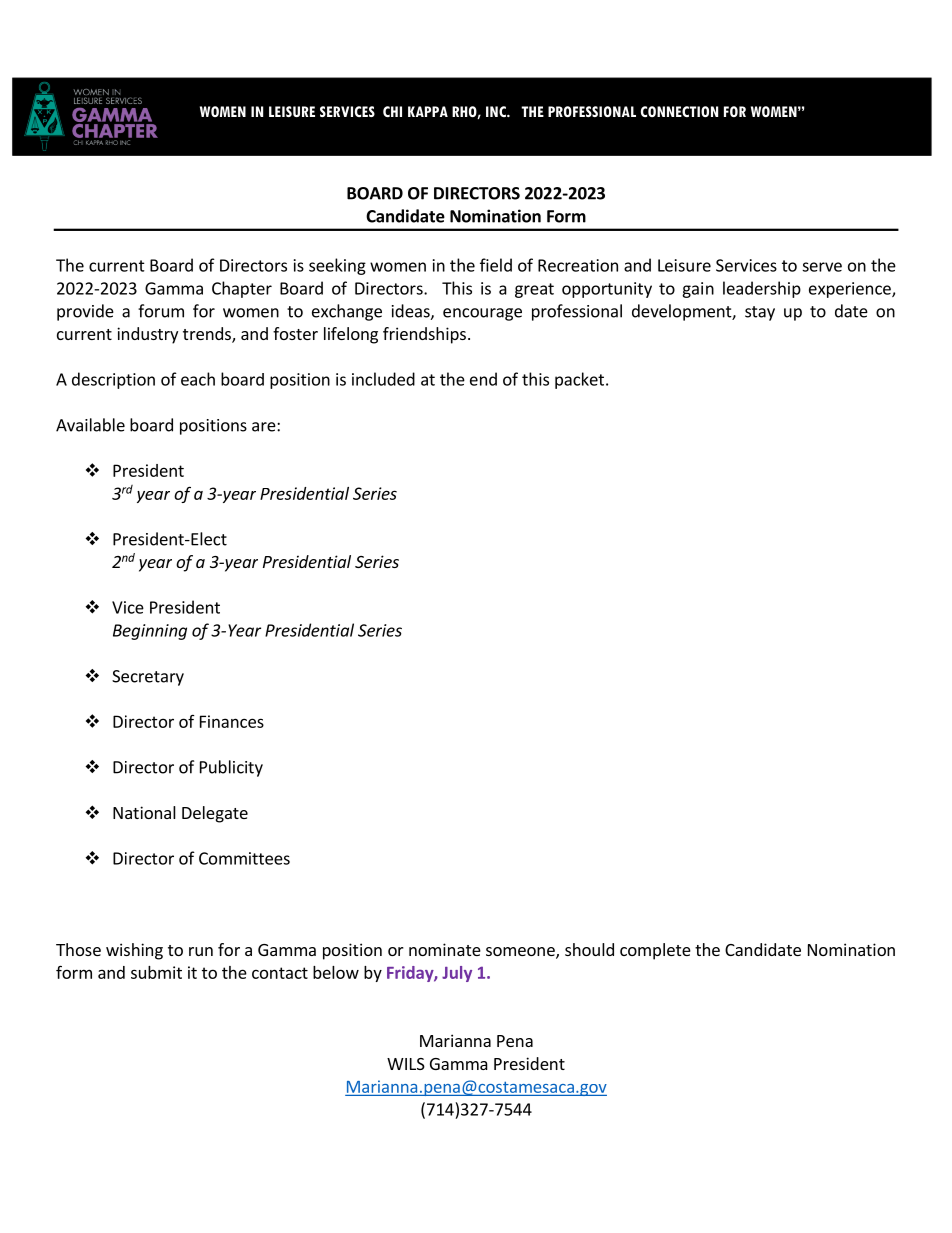 This screenshot has height=1233, width=952. What do you see at coordinates (679, 111) in the screenshot?
I see `CONNECTION` at bounding box center [679, 111].
